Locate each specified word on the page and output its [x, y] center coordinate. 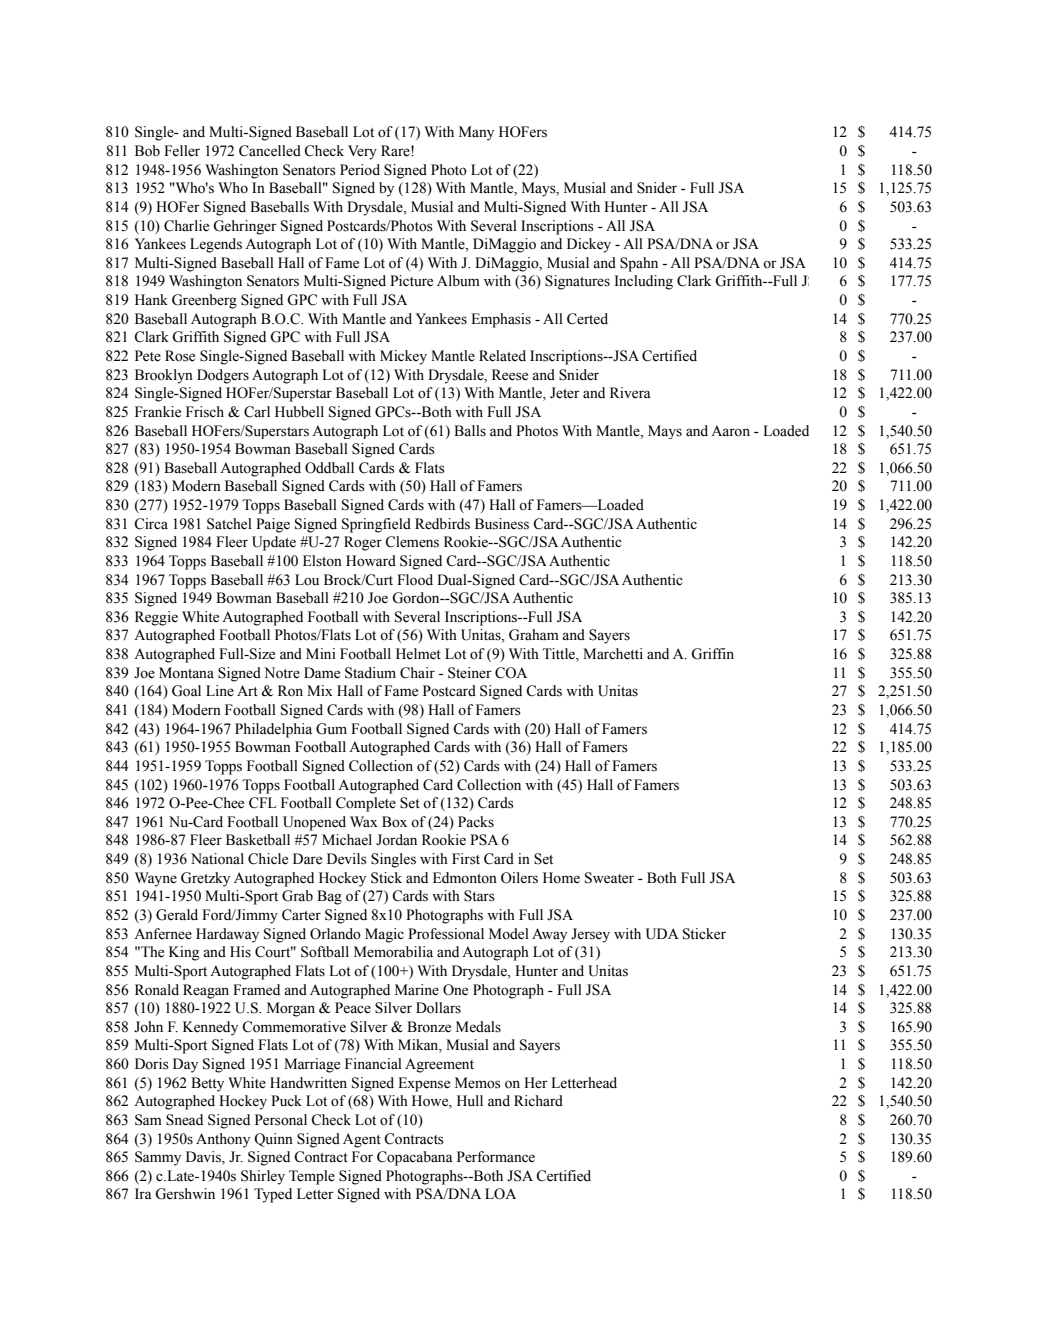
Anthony [223, 1140]
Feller [182, 151]
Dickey [589, 245]
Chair [417, 673]
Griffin [712, 654]
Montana [186, 673]
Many [476, 133]
